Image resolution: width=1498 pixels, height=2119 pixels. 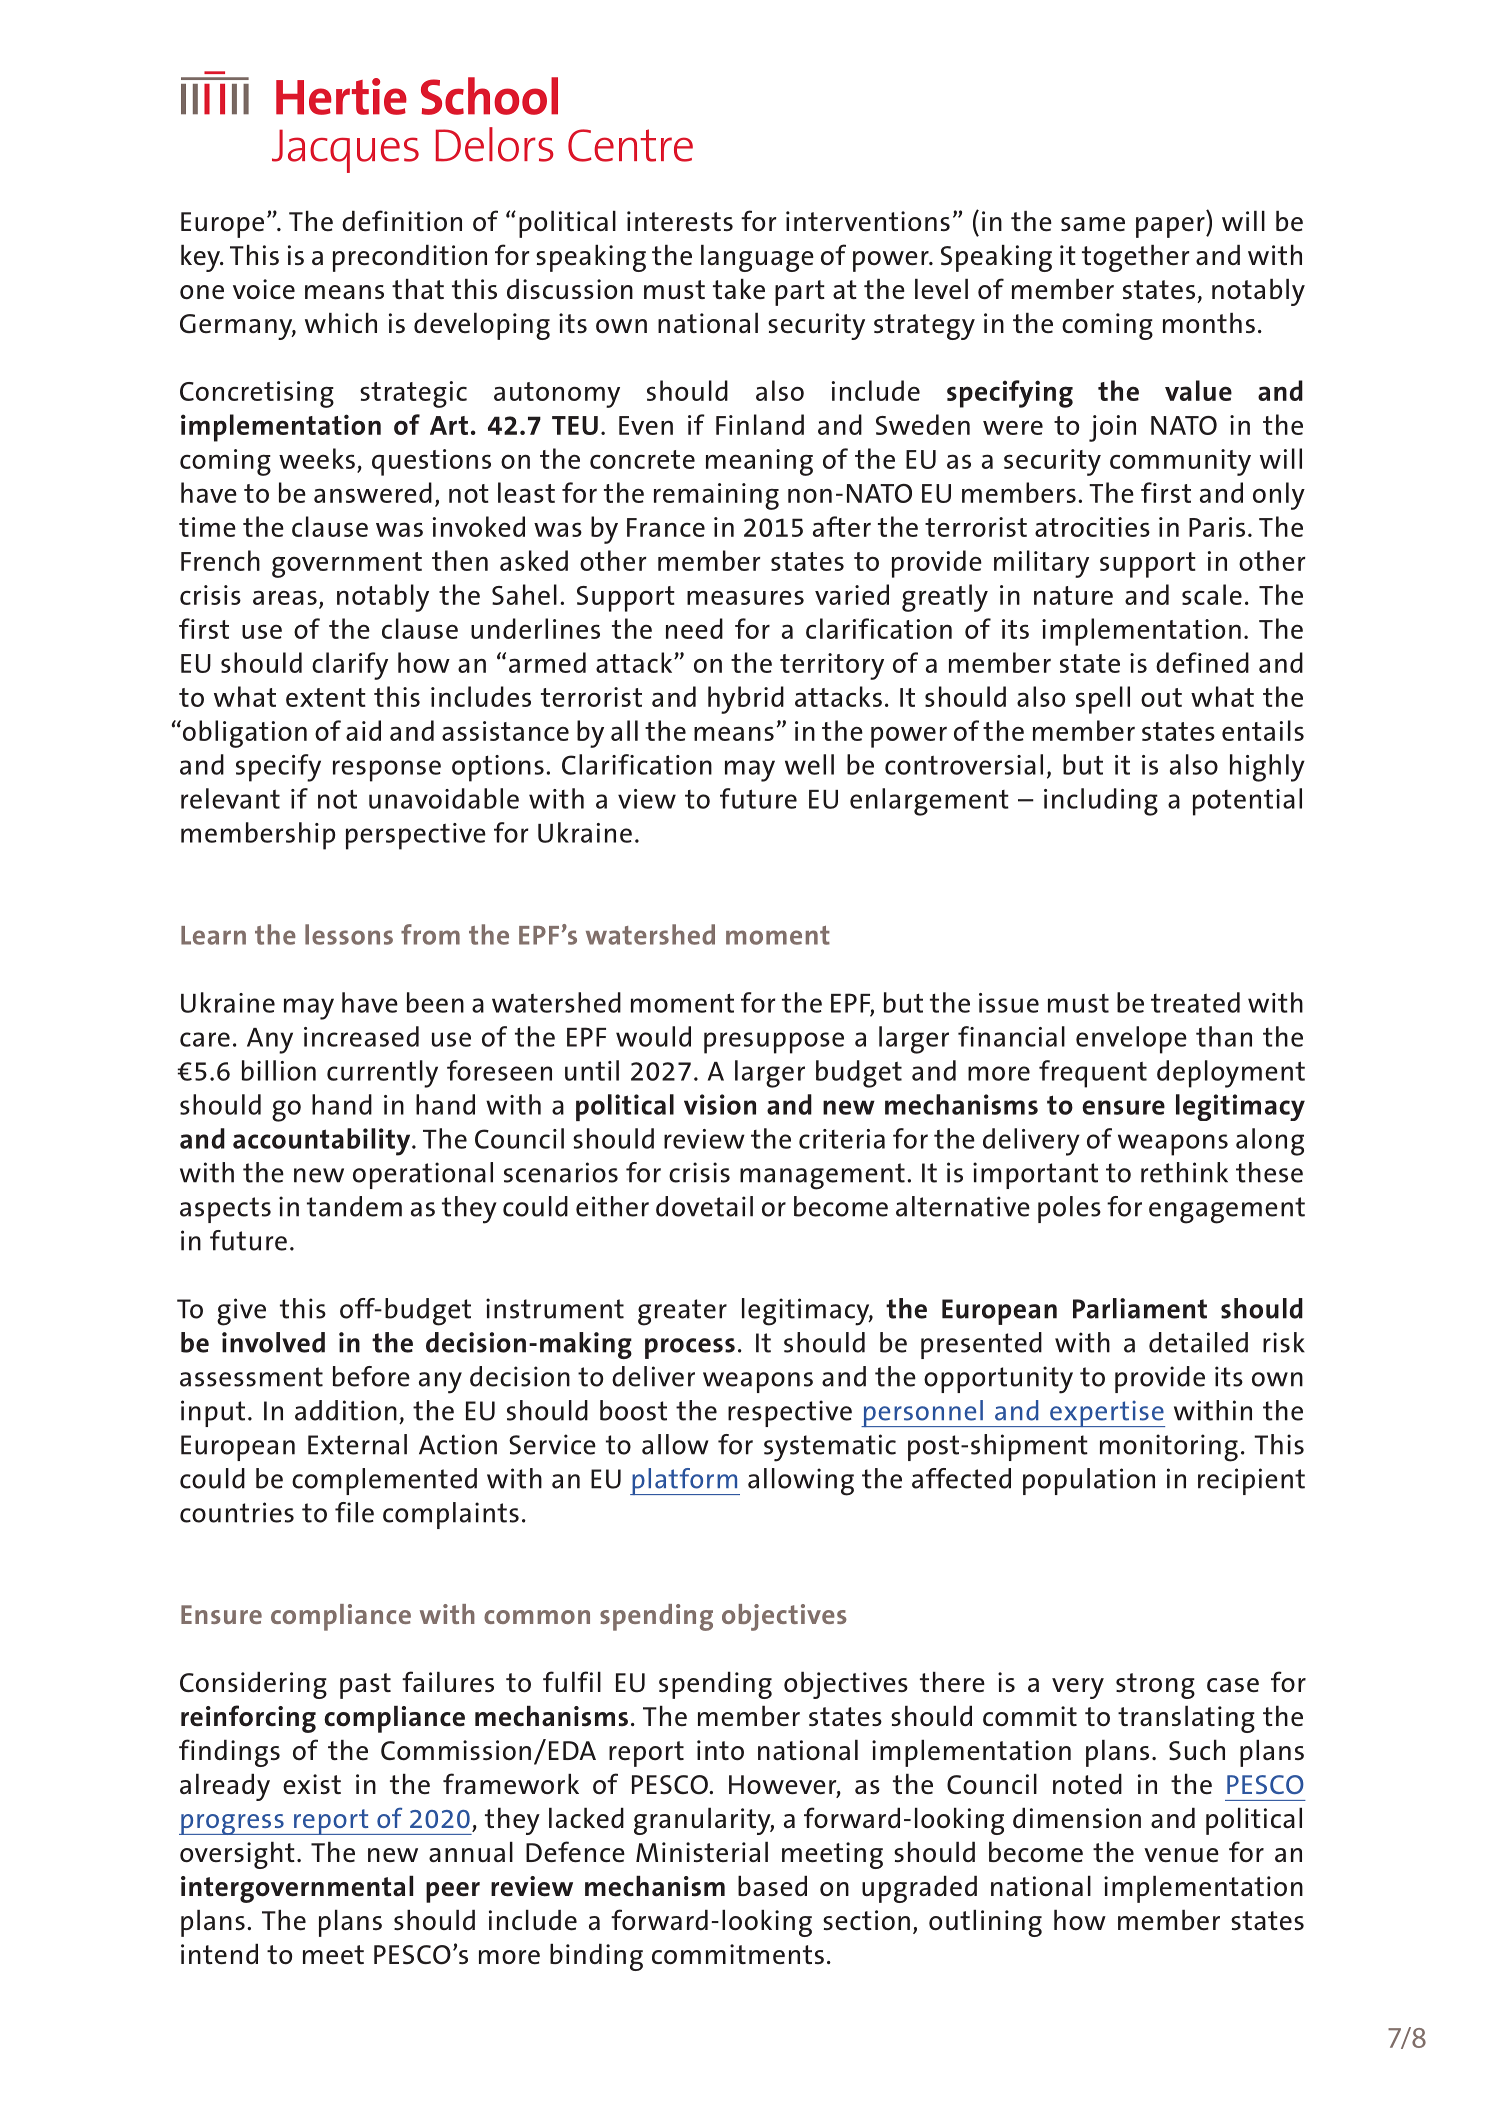 I want to click on together, so click(x=1136, y=258).
